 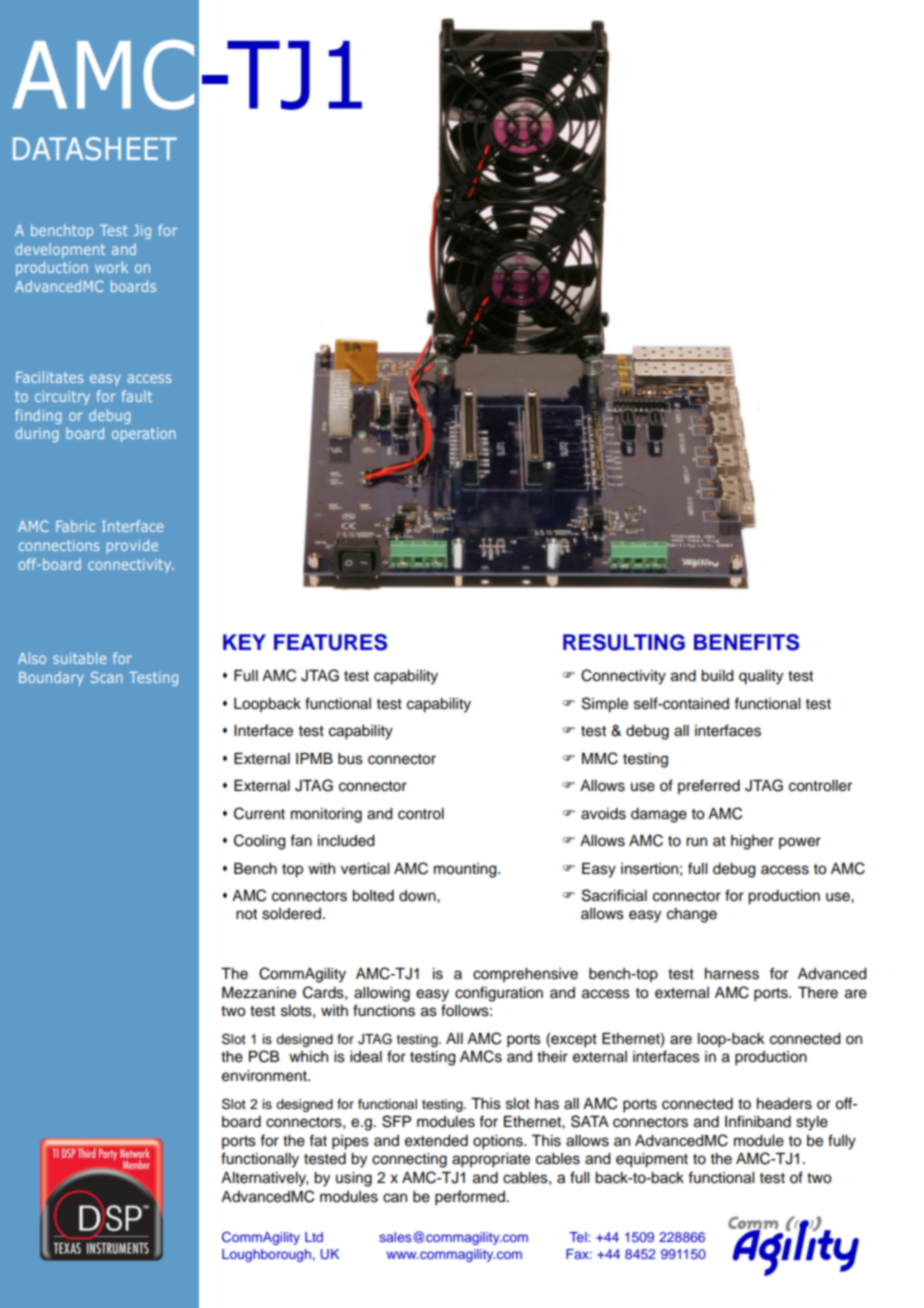 What do you see at coordinates (470, 1198) in the screenshot?
I see `performed` at bounding box center [470, 1198].
